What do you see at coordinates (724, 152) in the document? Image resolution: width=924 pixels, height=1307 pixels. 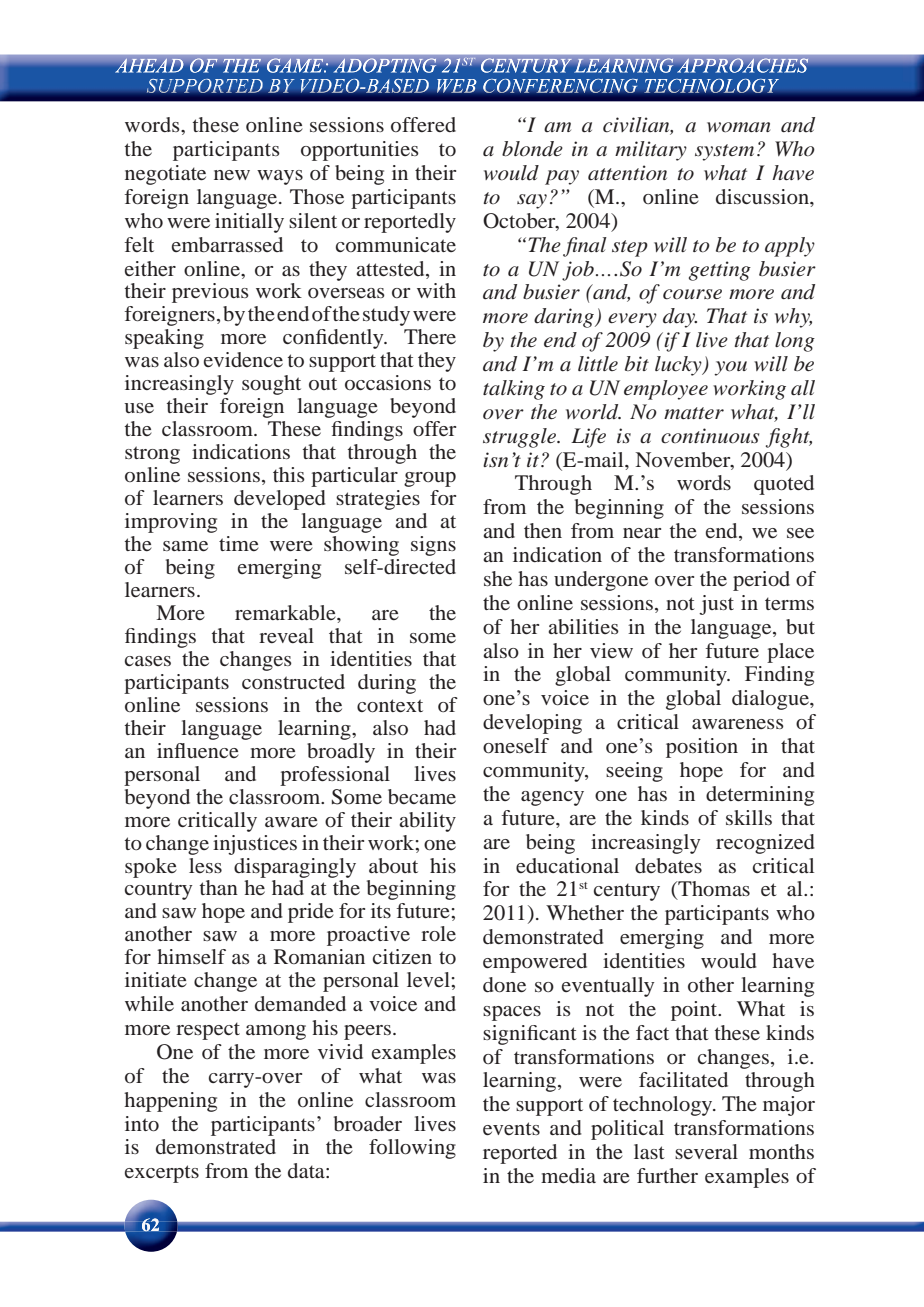 I see `system` at bounding box center [724, 152].
